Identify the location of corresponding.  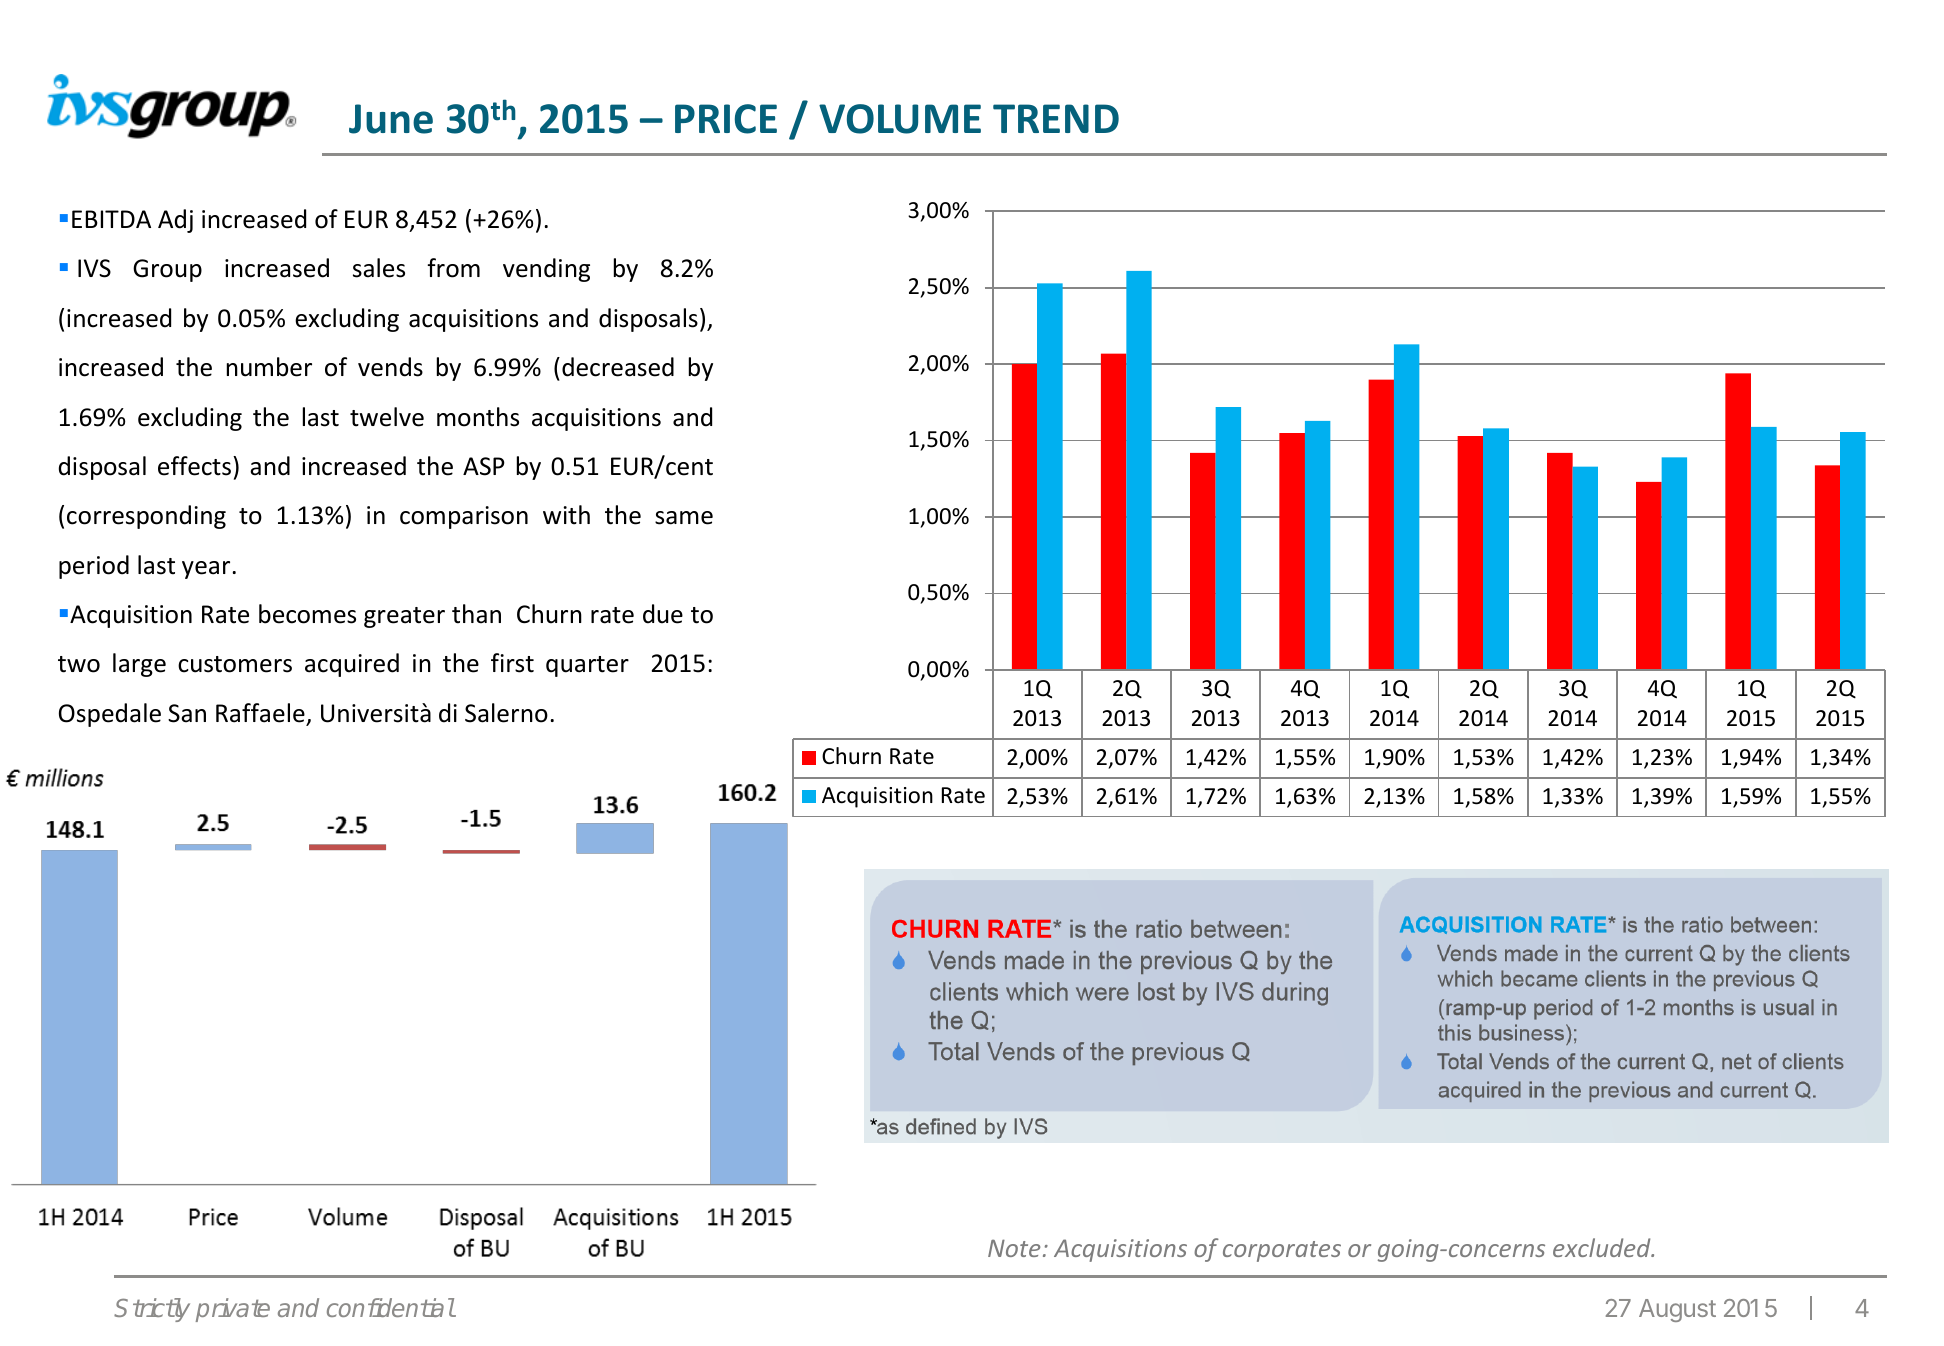
(146, 517).
